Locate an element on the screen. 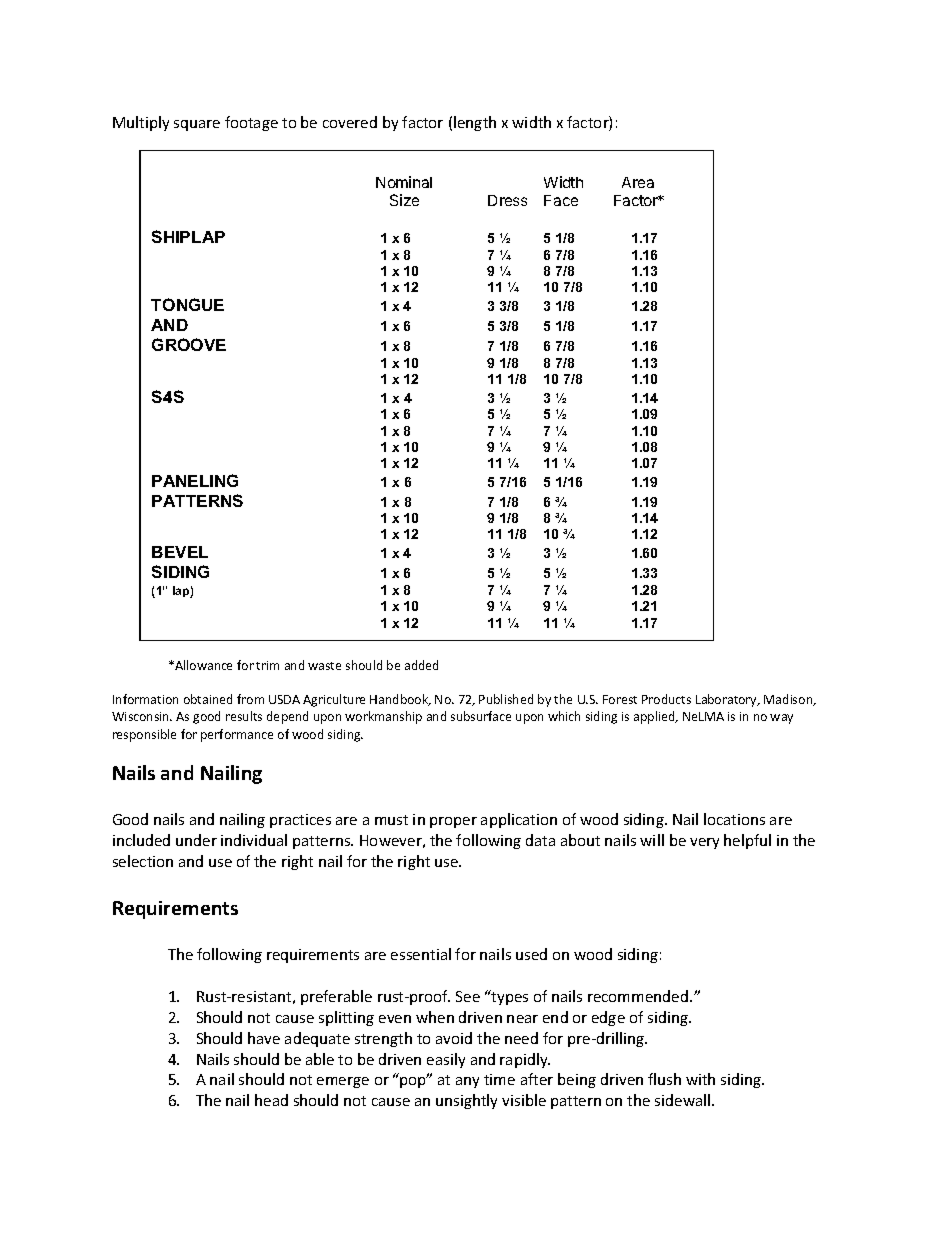 The image size is (952, 1233). have is located at coordinates (264, 1038).
